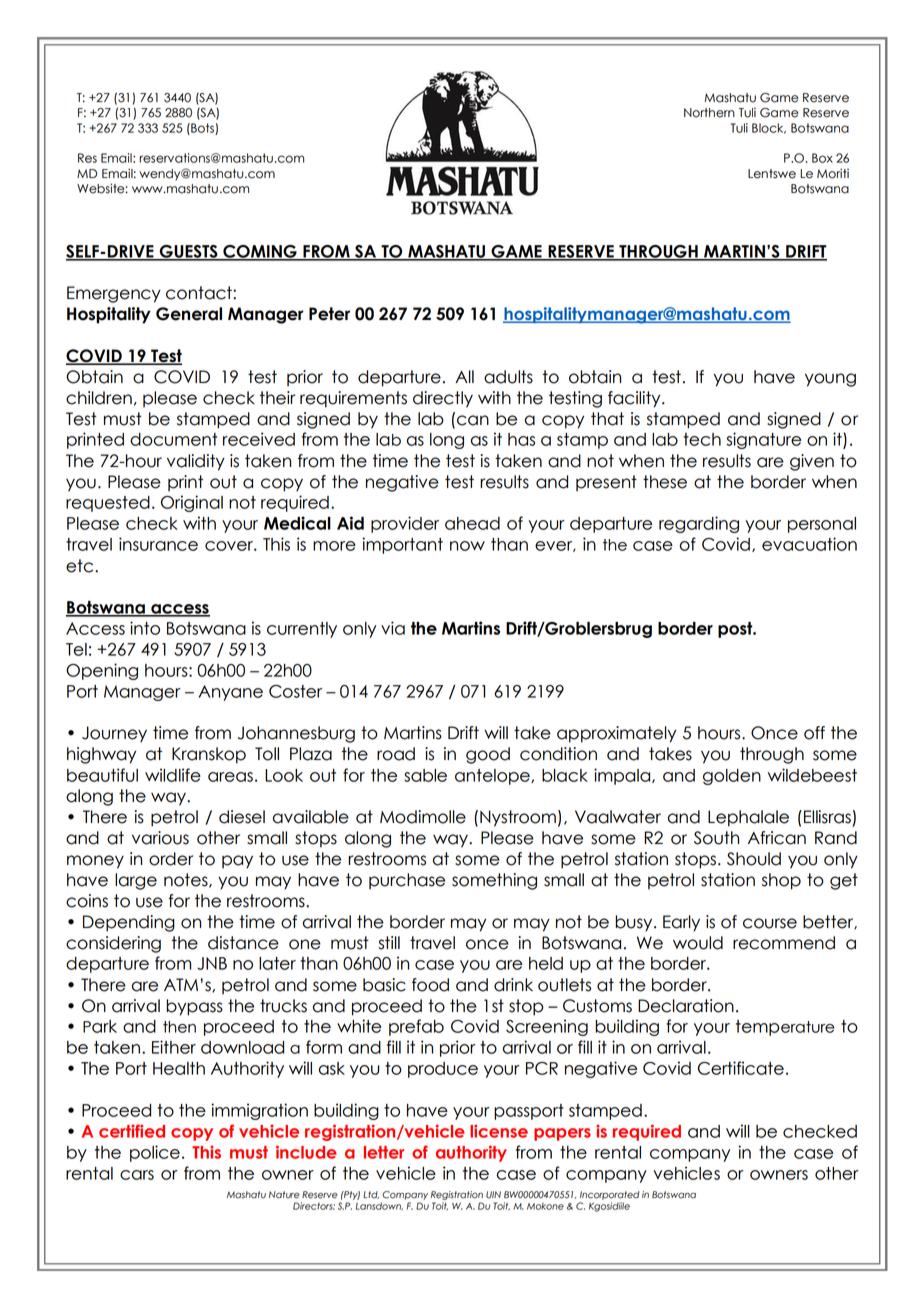 This screenshot has width=924, height=1308. I want to click on police, so click(155, 1153).
